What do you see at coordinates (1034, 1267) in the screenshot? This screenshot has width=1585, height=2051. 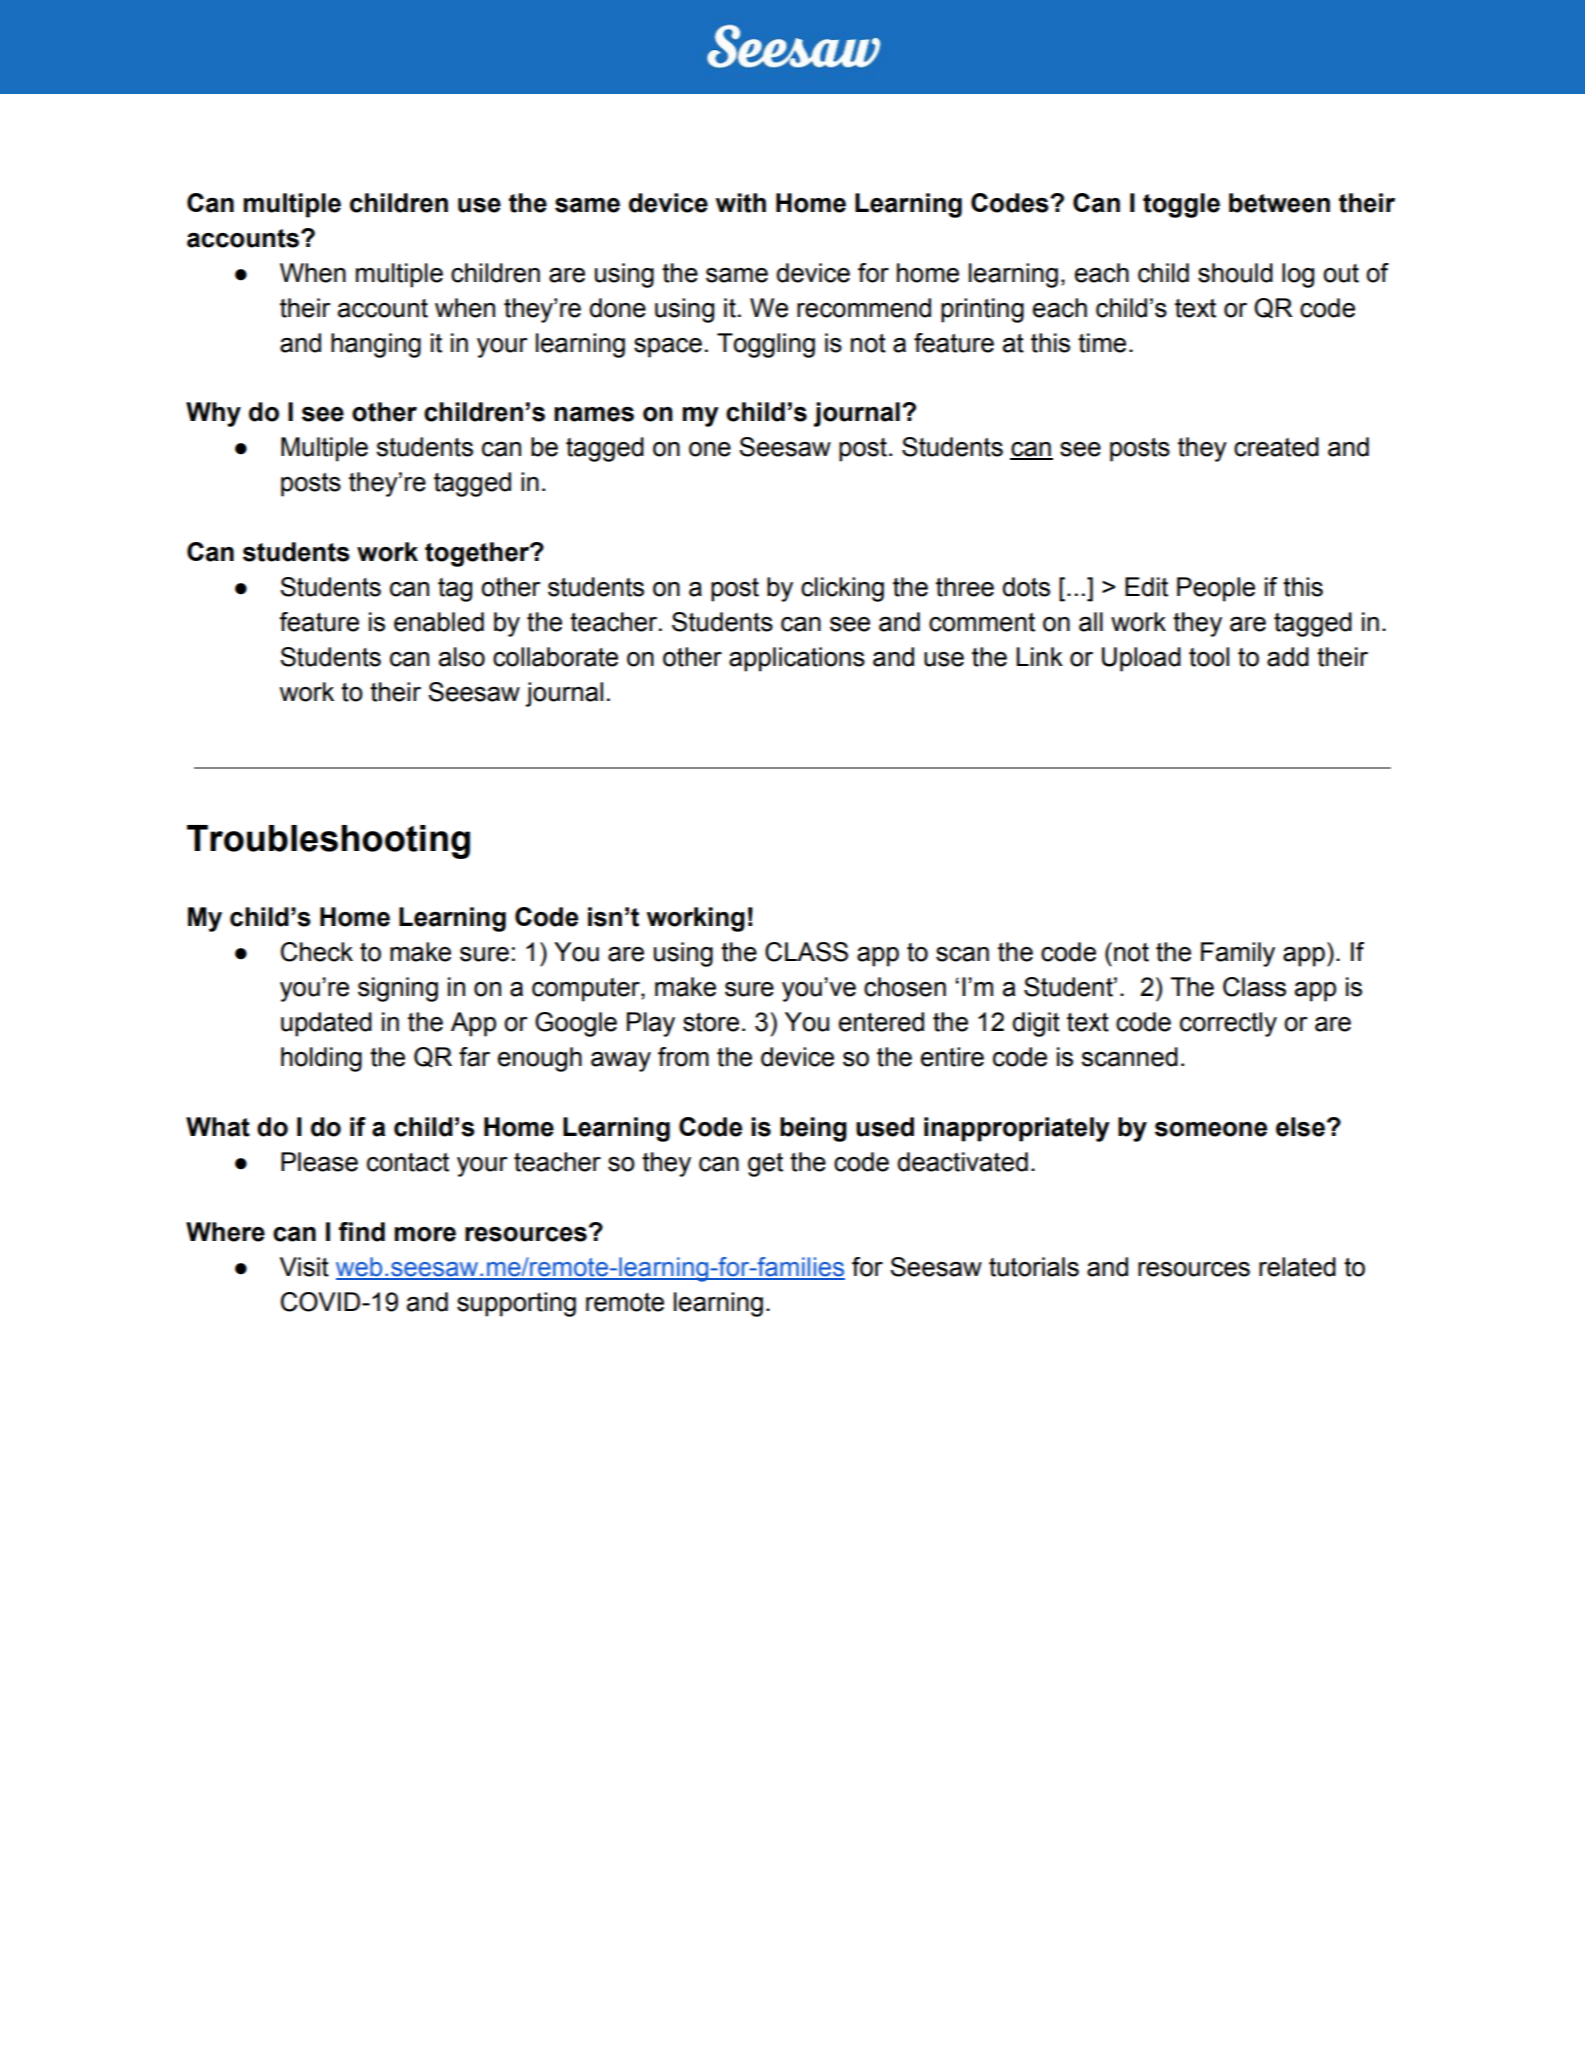 I see `tutorials` at bounding box center [1034, 1267].
